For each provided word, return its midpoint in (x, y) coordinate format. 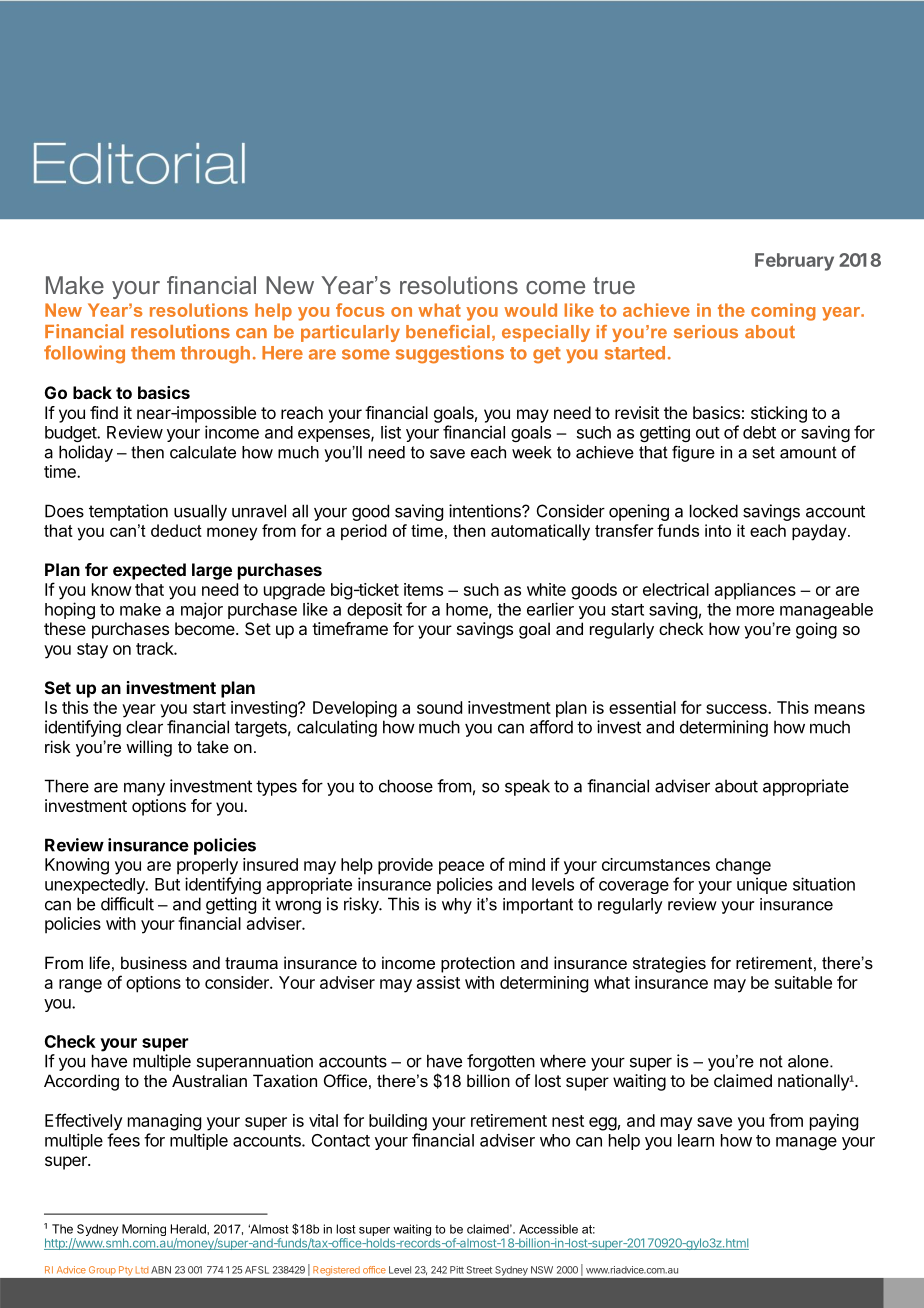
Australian (209, 1080)
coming (783, 312)
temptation (128, 512)
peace (461, 868)
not (771, 1061)
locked (714, 511)
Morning (144, 1231)
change (743, 866)
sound (439, 707)
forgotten (501, 1062)
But (167, 884)
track (155, 648)
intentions (486, 511)
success (737, 709)
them (153, 353)
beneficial (448, 332)
